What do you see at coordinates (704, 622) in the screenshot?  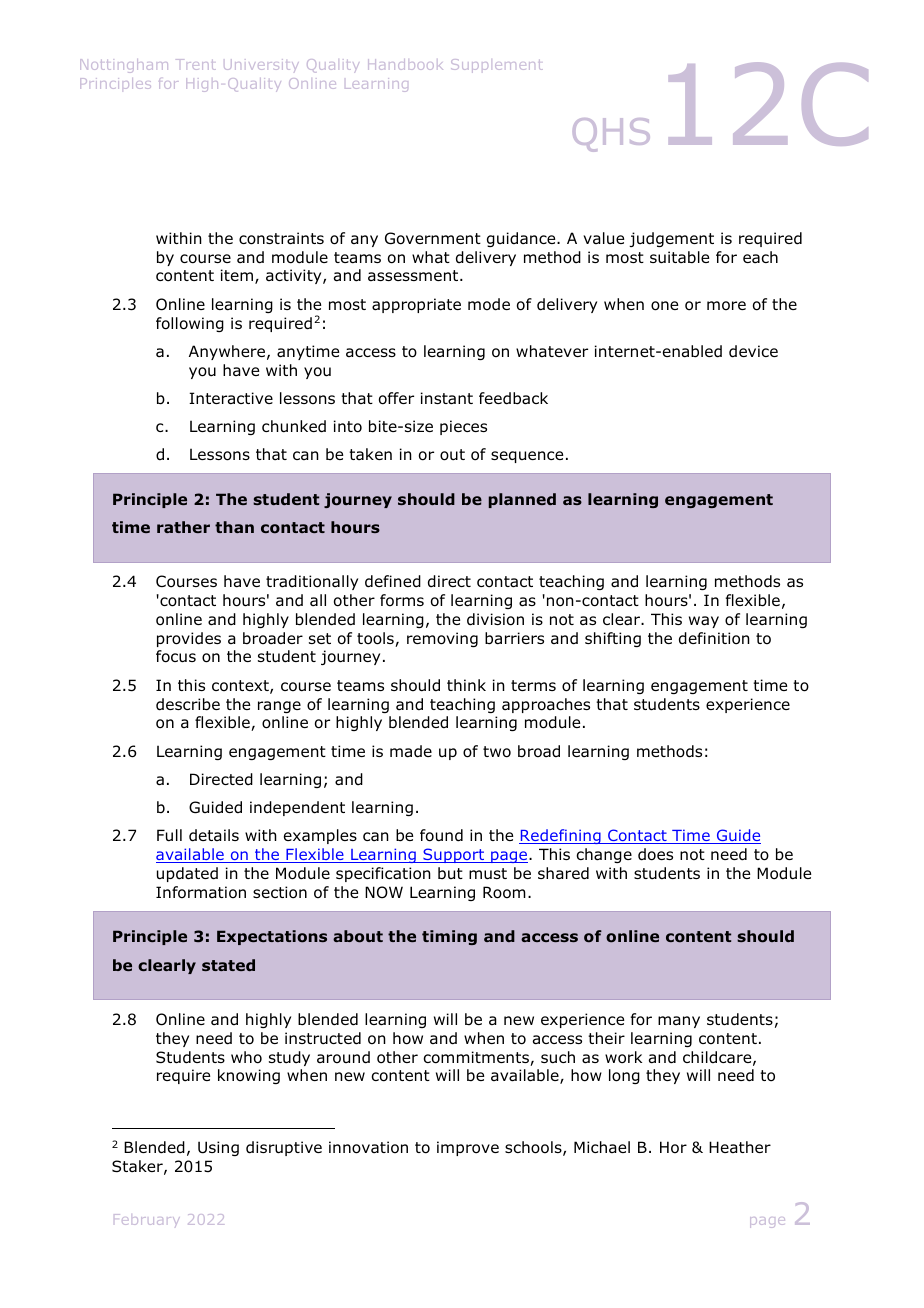 I see `way` at bounding box center [704, 622].
